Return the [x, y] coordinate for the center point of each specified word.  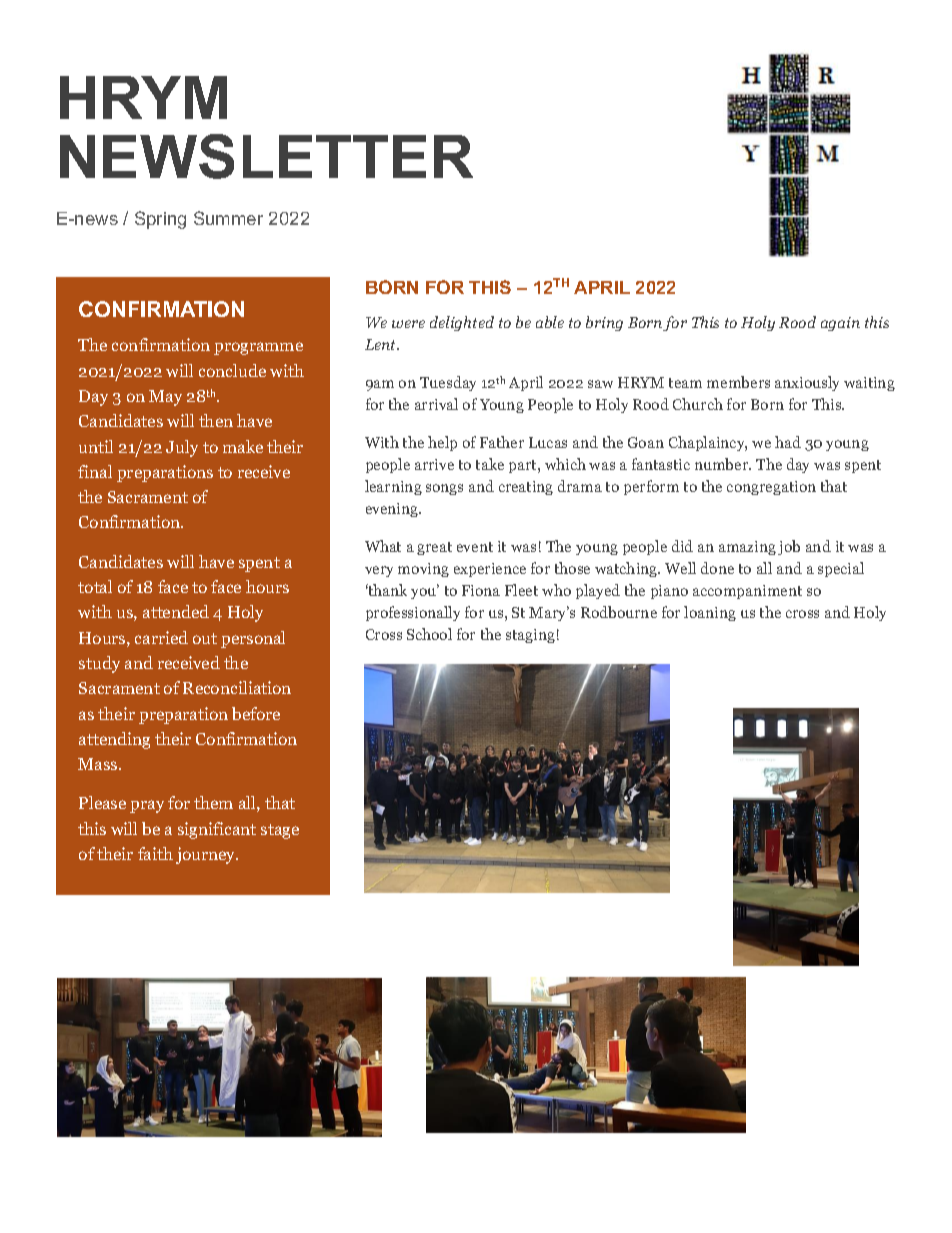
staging [530, 636]
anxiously [807, 383]
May [165, 398]
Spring [160, 220]
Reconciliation [237, 687]
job [789, 547]
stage [280, 831]
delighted [462, 323]
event [475, 547]
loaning [710, 613]
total [95, 586]
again [840, 324]
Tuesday [448, 383]
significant [217, 830]
